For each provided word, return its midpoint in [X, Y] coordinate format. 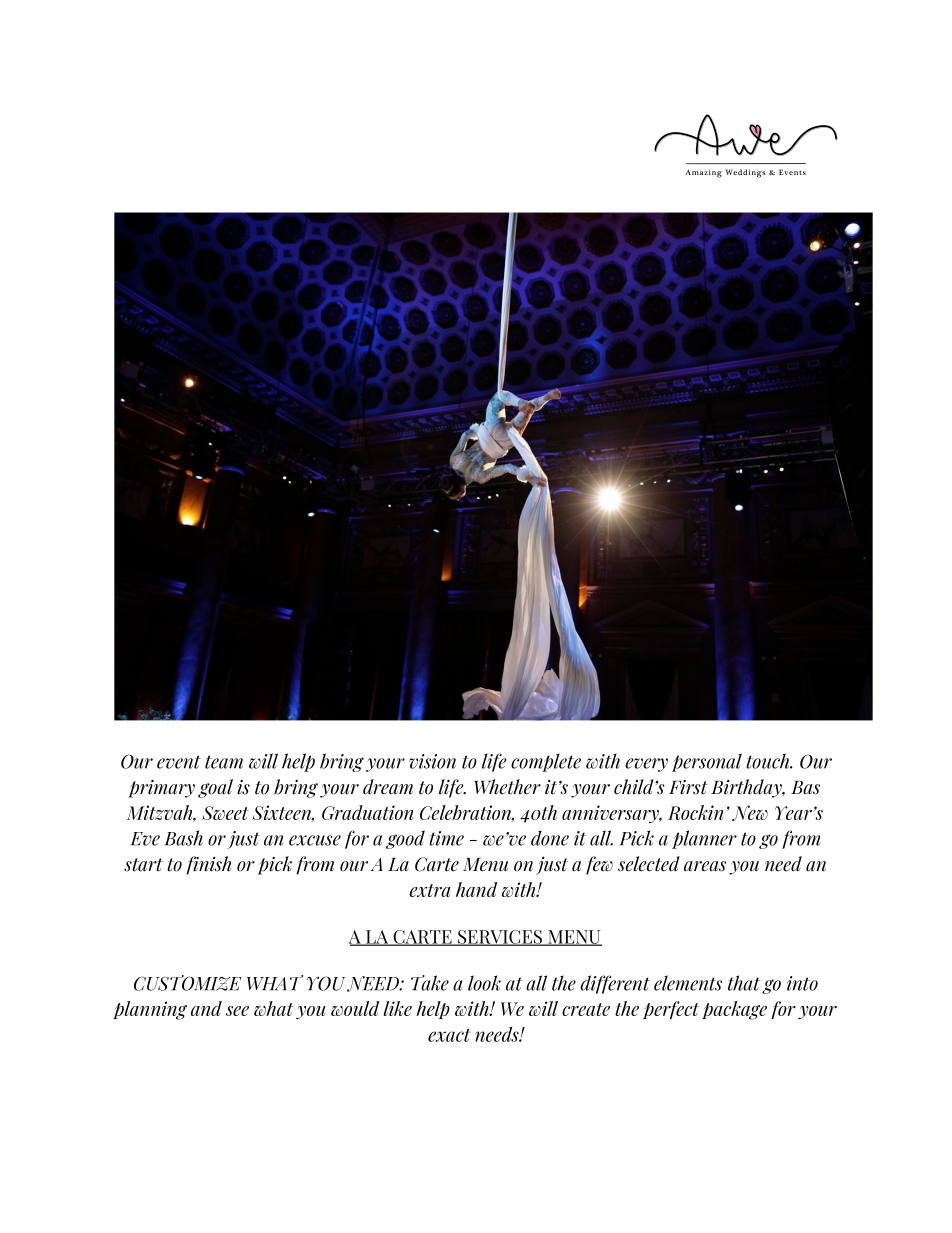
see [237, 1011]
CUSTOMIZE [187, 983]
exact [449, 1035]
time [446, 838]
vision [432, 761]
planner [704, 839]
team [224, 762]
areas [705, 866]
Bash [183, 838]
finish [208, 865]
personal [707, 762]
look [484, 983]
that [744, 983]
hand [476, 889]
